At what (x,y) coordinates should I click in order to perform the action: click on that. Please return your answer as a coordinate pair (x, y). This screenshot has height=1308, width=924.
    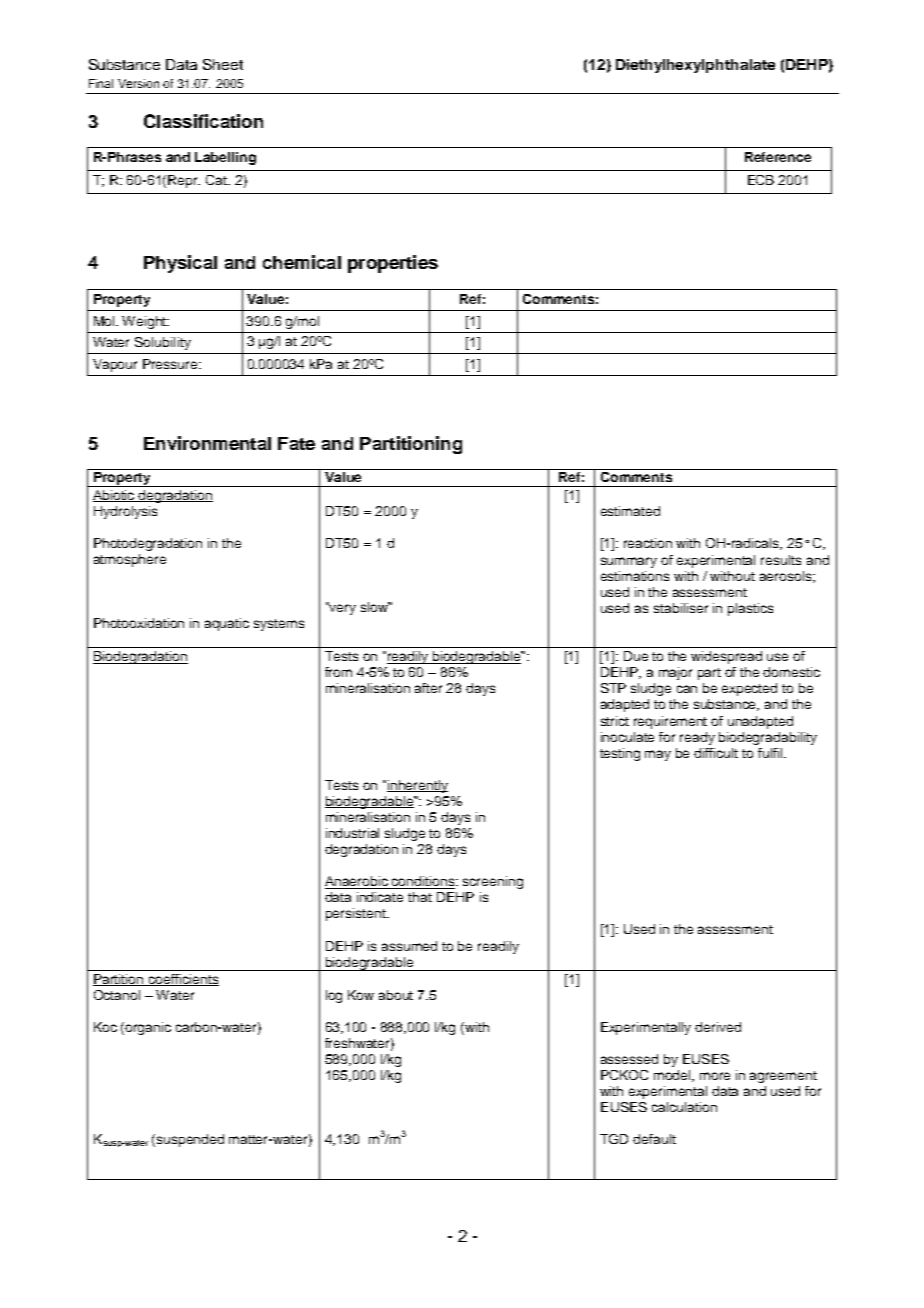
    Looking at the image, I should click on (420, 897).
